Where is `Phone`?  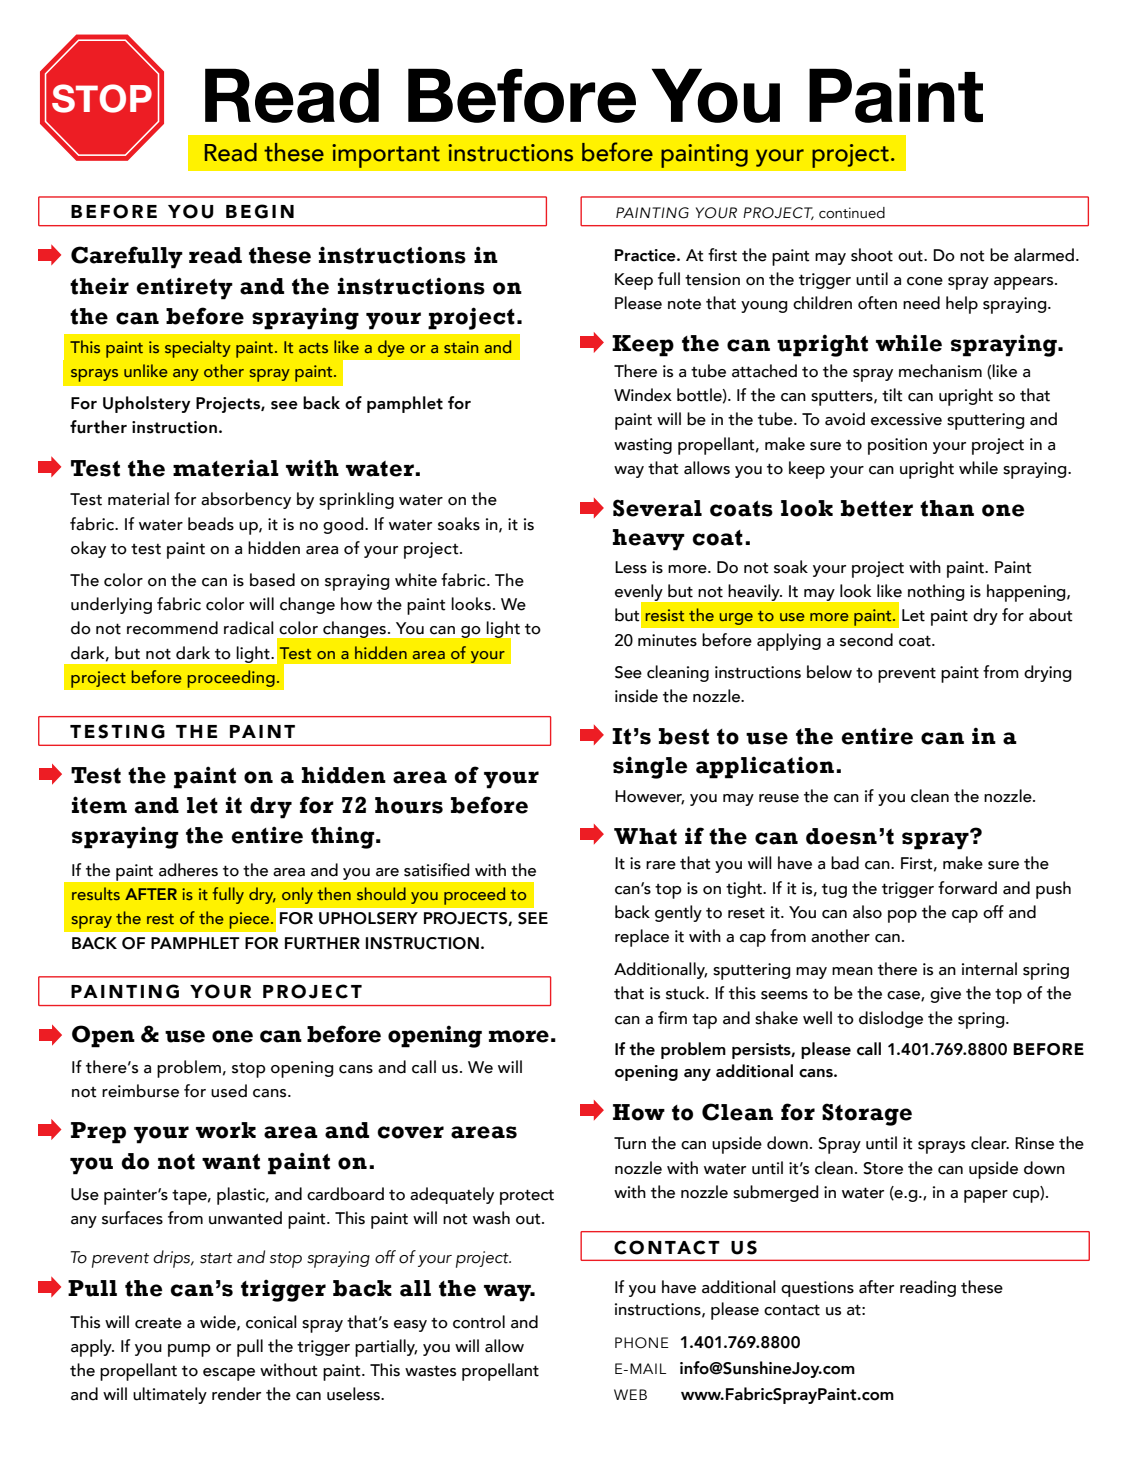 Phone is located at coordinates (642, 1343).
